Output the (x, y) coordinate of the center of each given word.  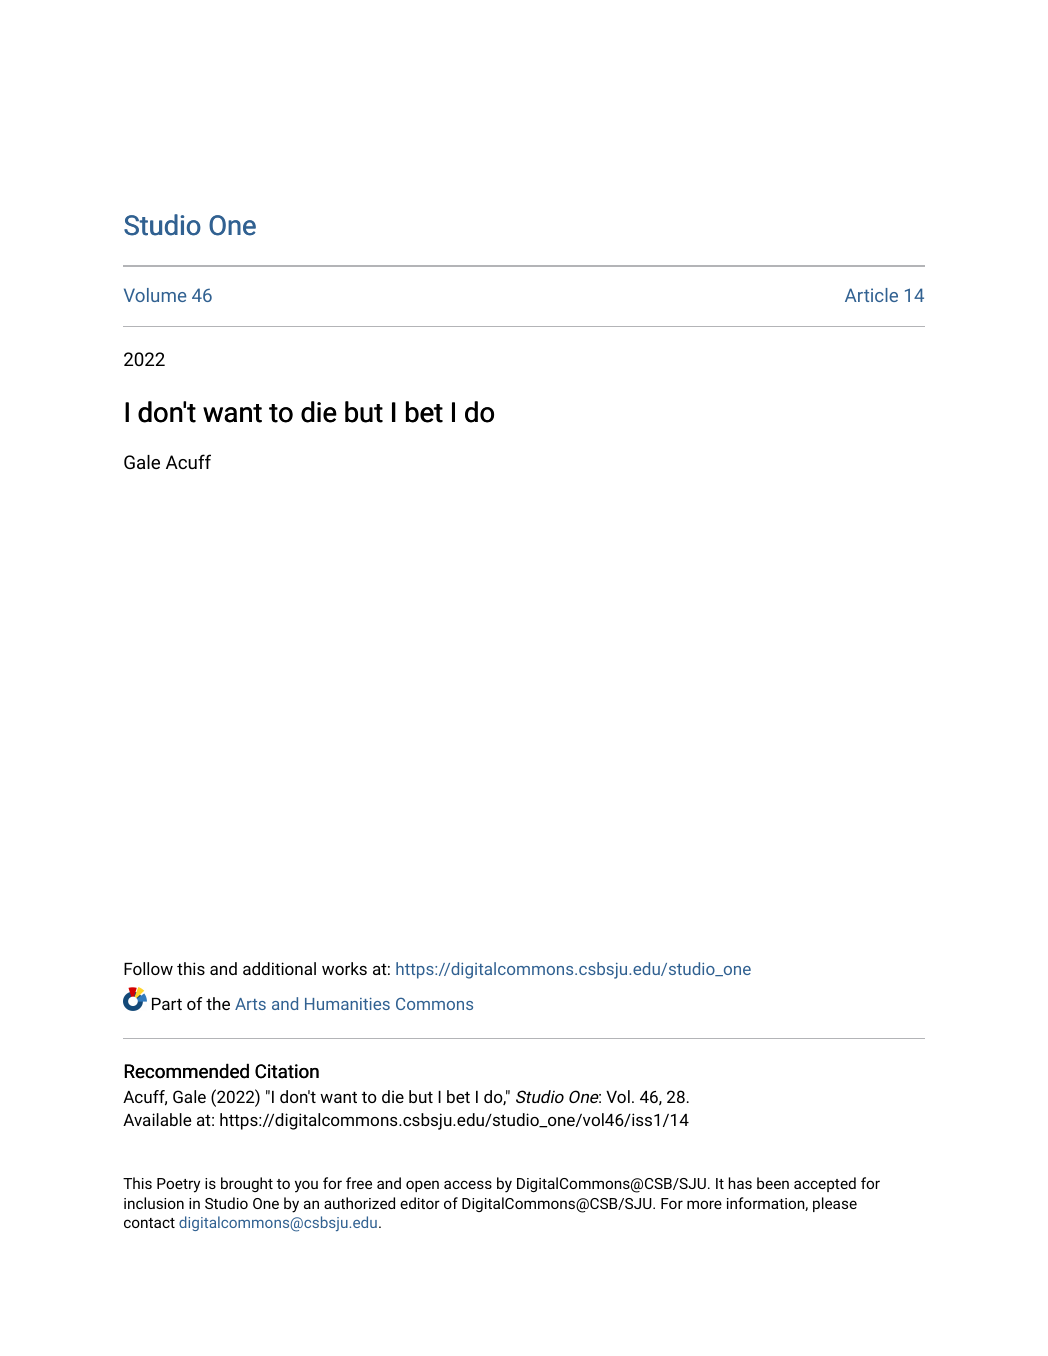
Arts (250, 1004)
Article (871, 295)
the (218, 1003)
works (344, 968)
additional (279, 968)
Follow (148, 968)
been (773, 1183)
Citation (287, 1071)
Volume (155, 295)
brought (247, 1184)
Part (167, 1004)
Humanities (347, 1004)
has (740, 1183)
